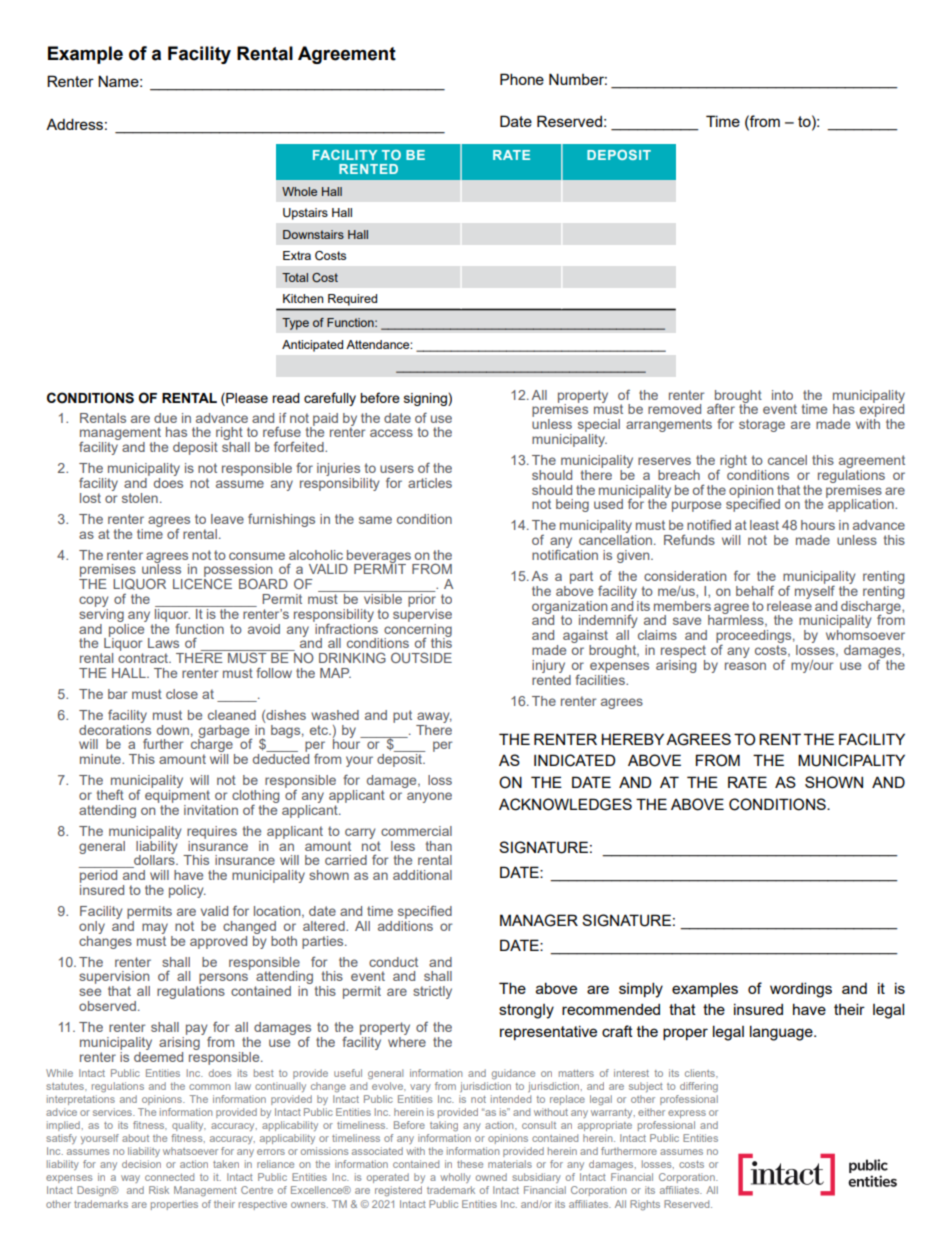 Image resolution: width=952 pixels, height=1233 pixels. I want to click on than, so click(439, 846).
